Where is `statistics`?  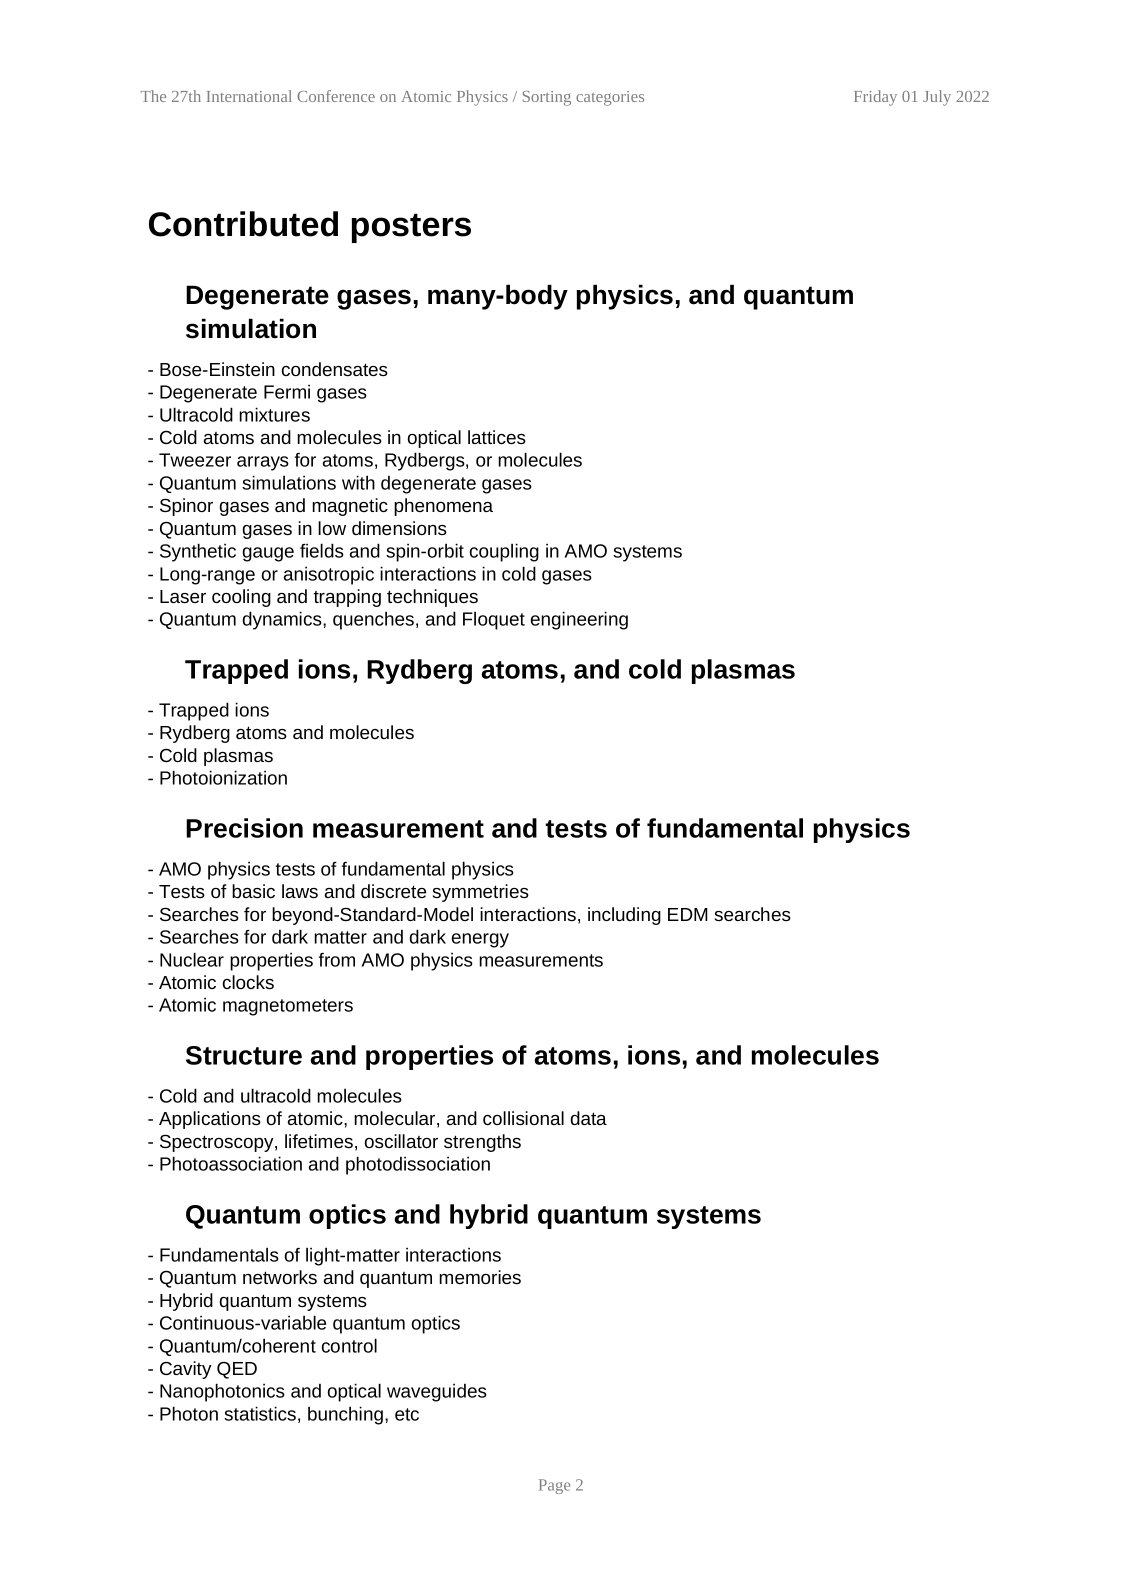
statistics is located at coordinates (260, 1413).
